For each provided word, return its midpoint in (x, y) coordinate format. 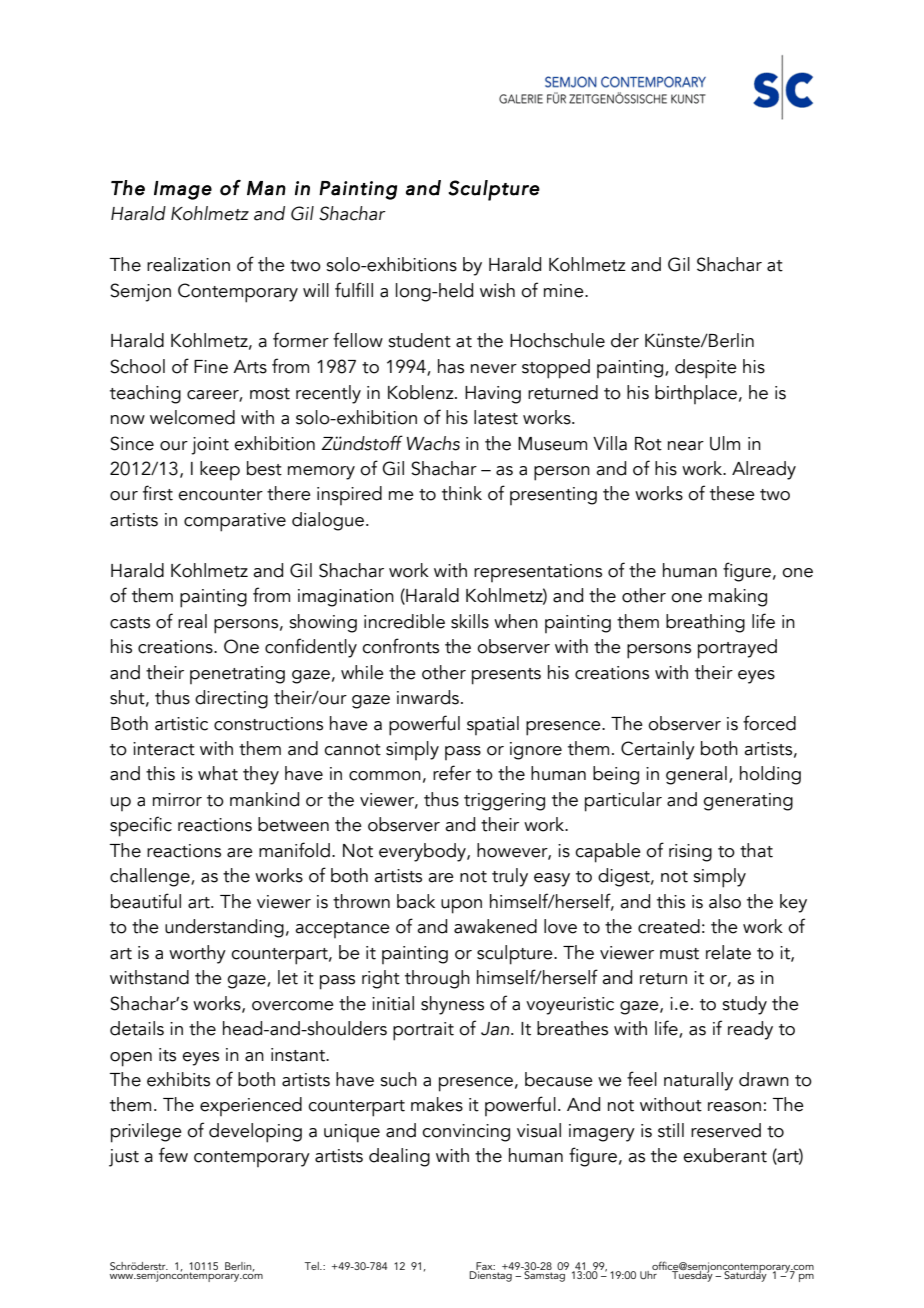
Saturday (746, 1275)
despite (706, 369)
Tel (313, 1266)
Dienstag (491, 1275)
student (419, 340)
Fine (211, 367)
